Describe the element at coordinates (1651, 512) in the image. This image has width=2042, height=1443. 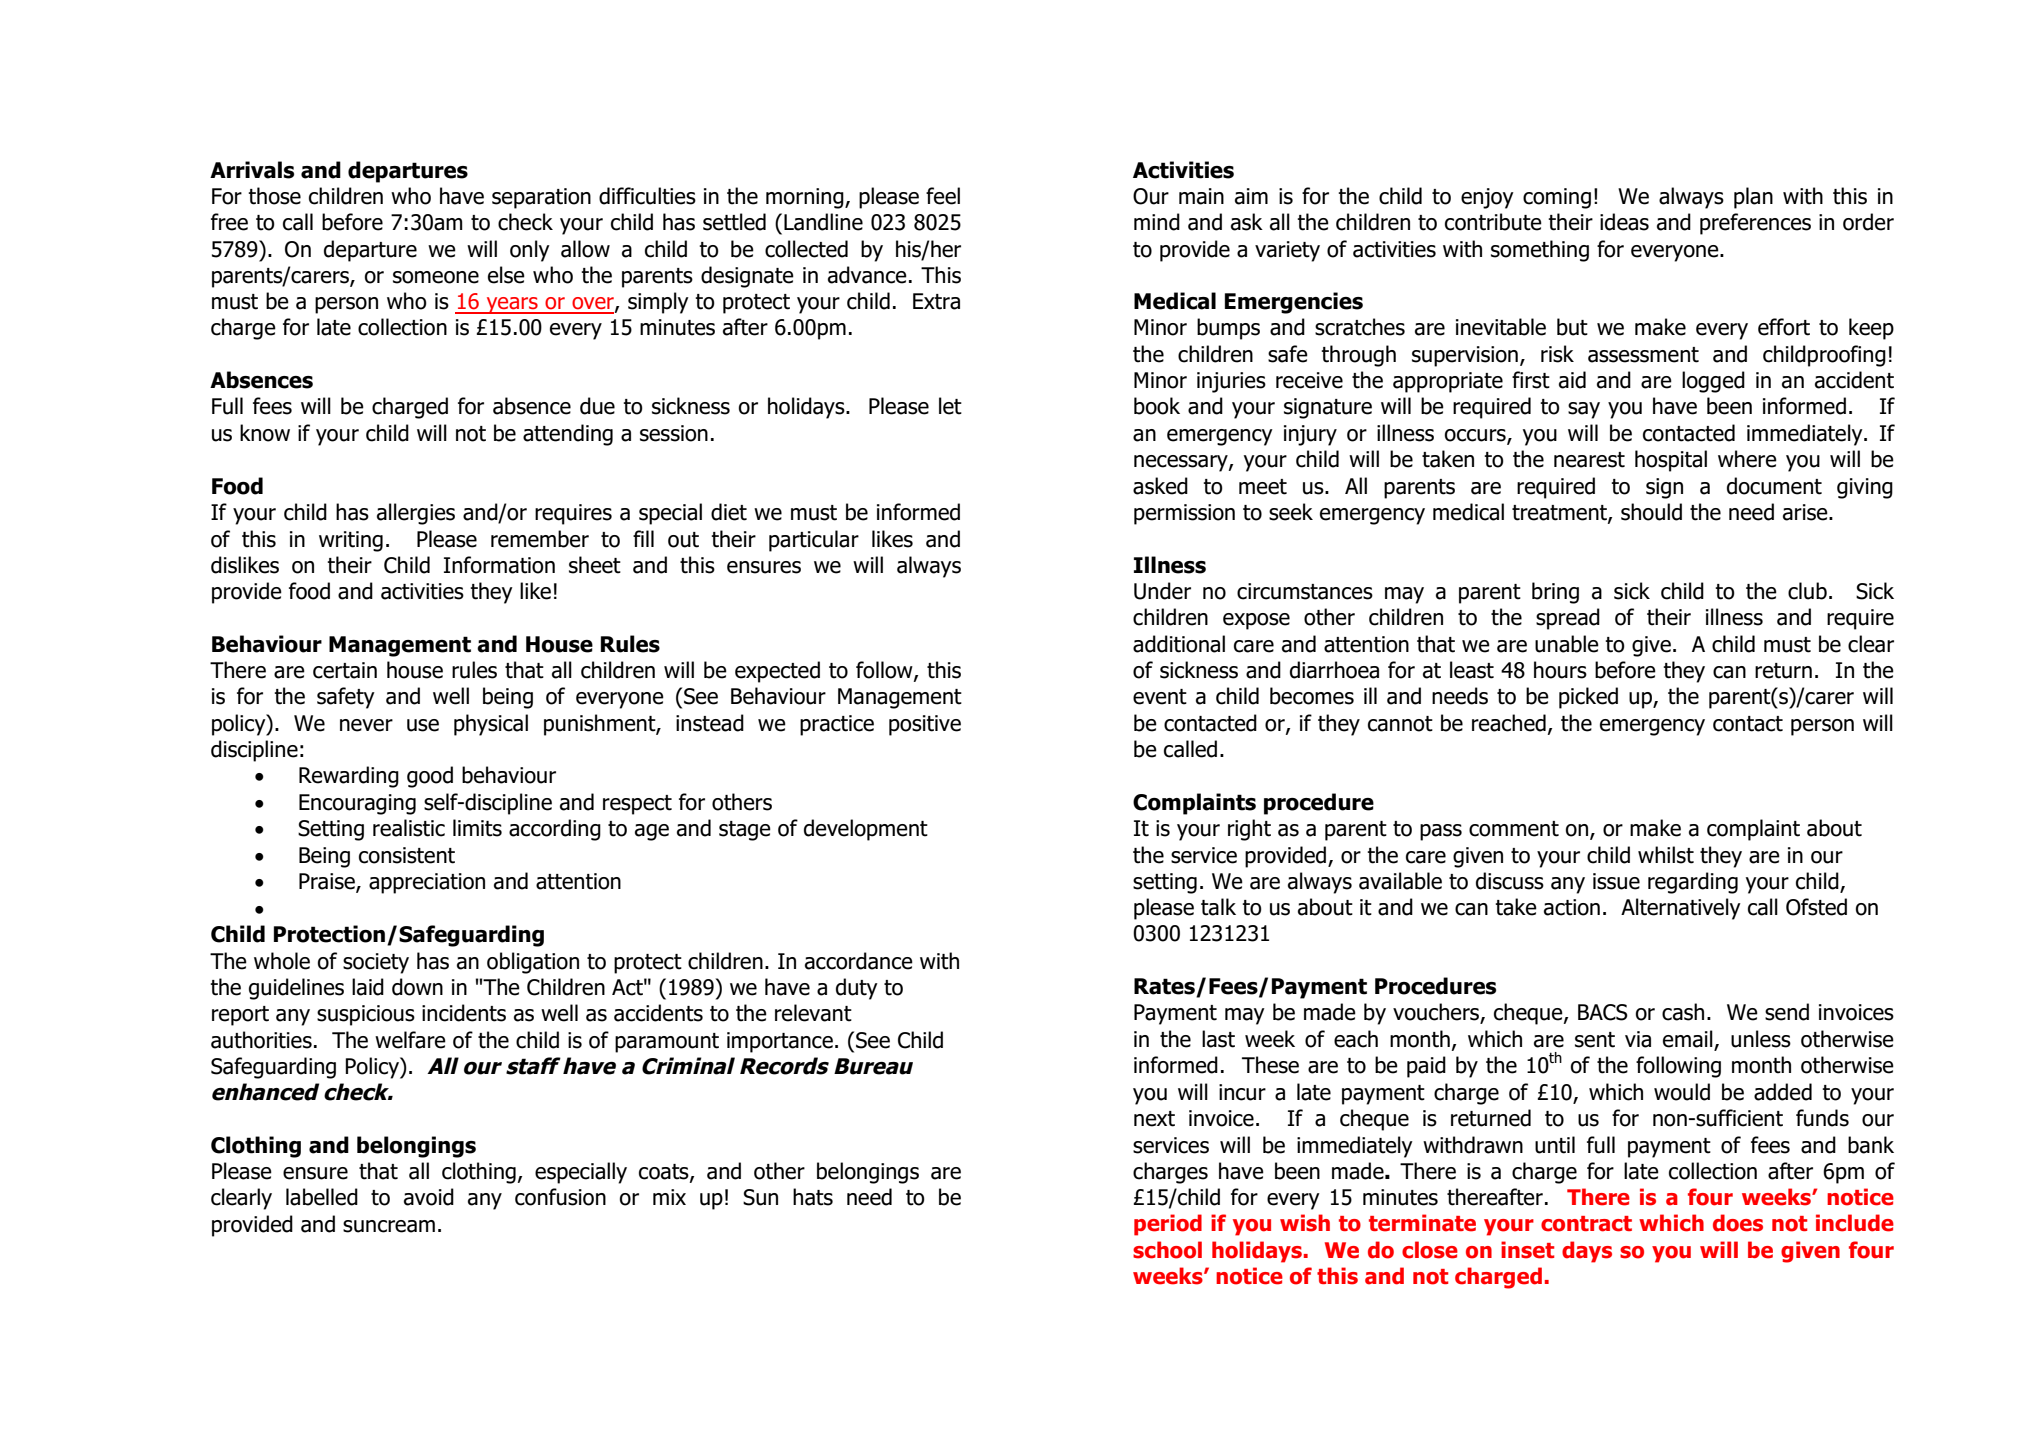
I see `should` at that location.
